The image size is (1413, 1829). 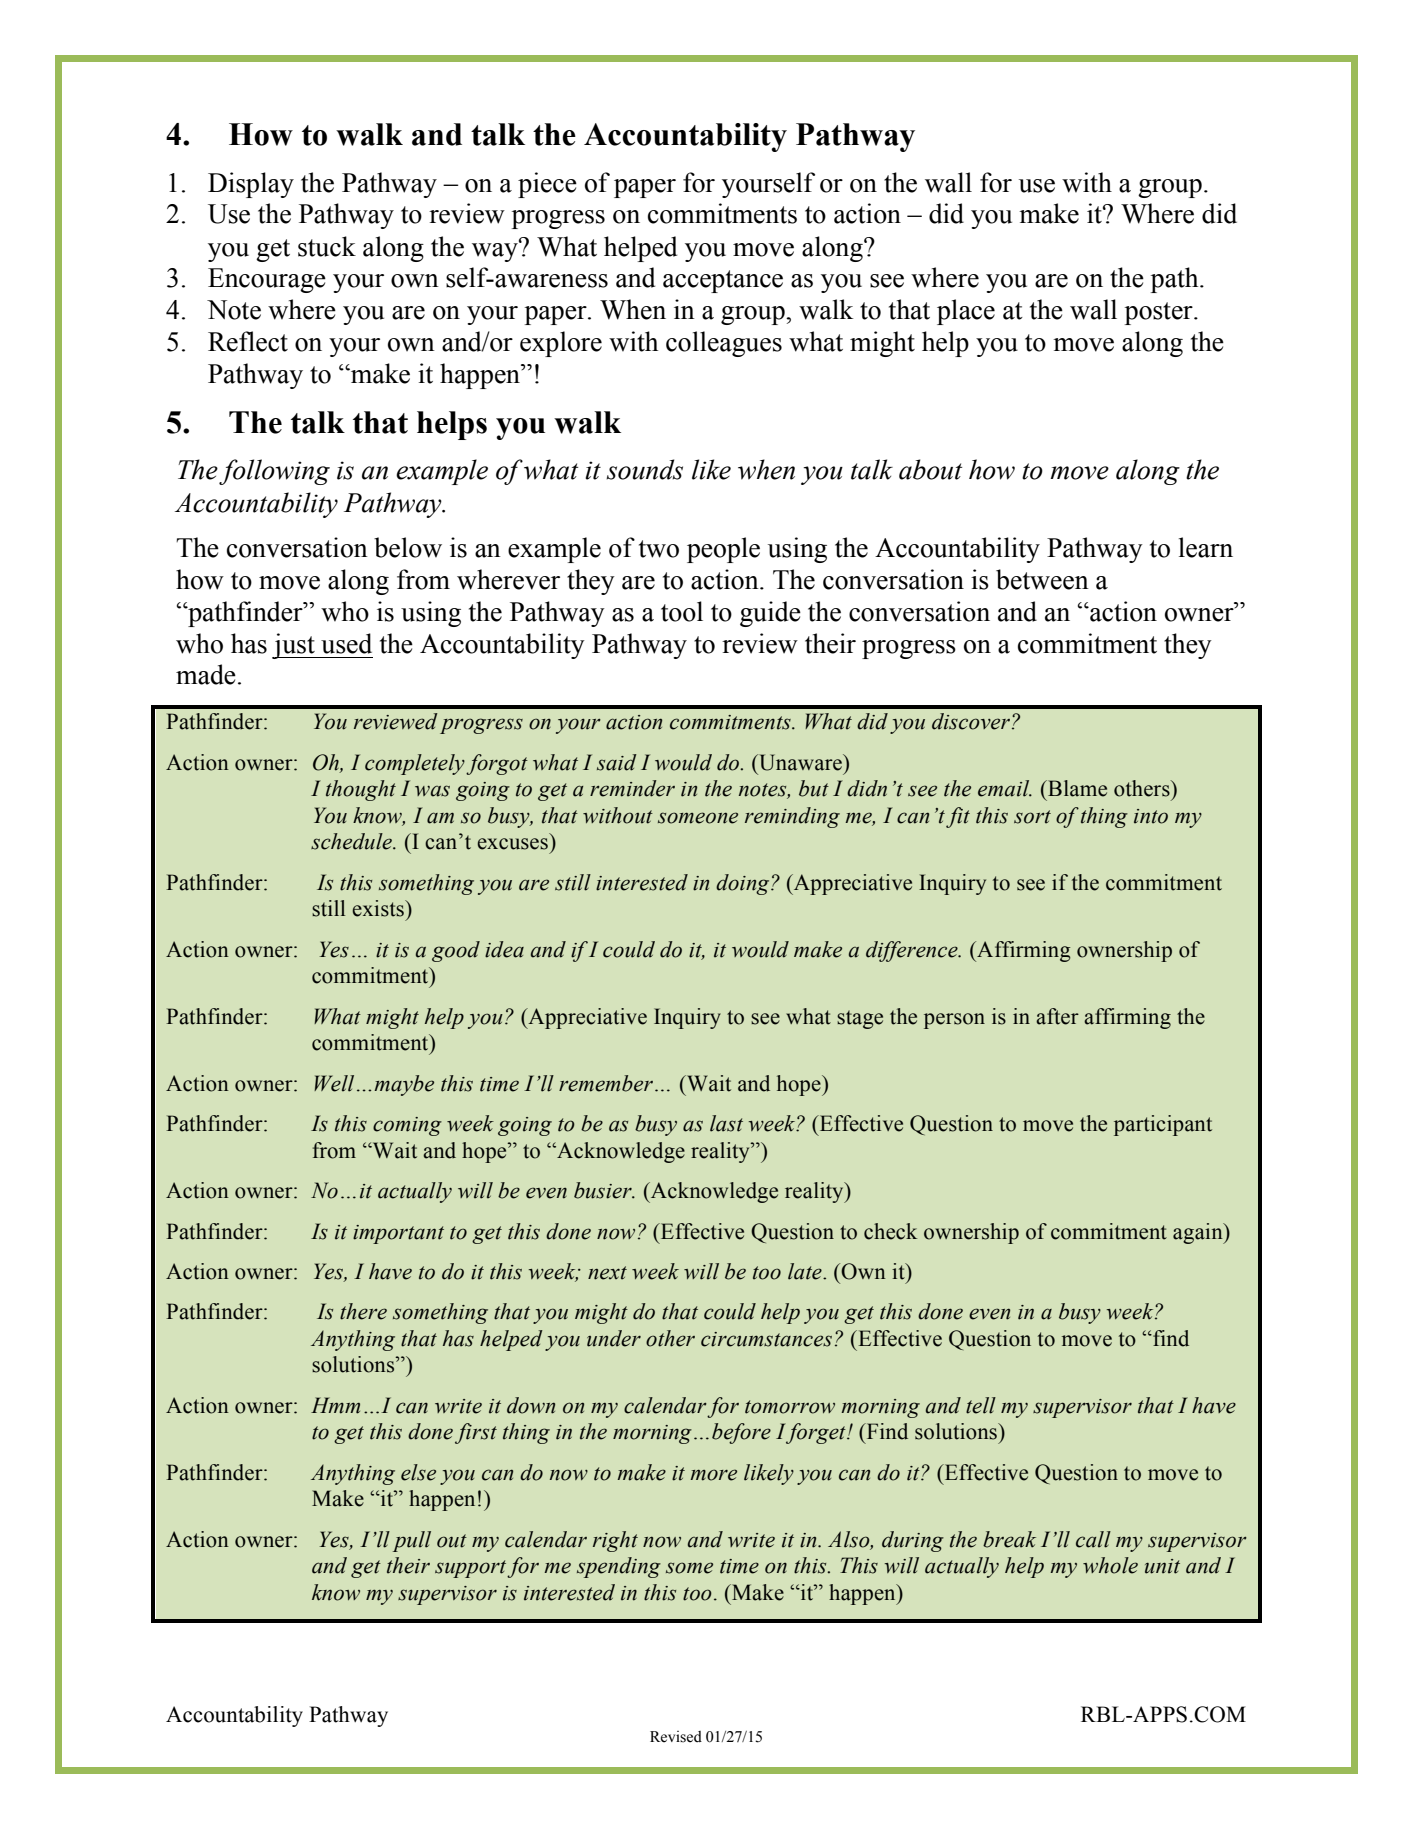 What do you see at coordinates (1110, 1565) in the screenshot?
I see `whole` at bounding box center [1110, 1565].
